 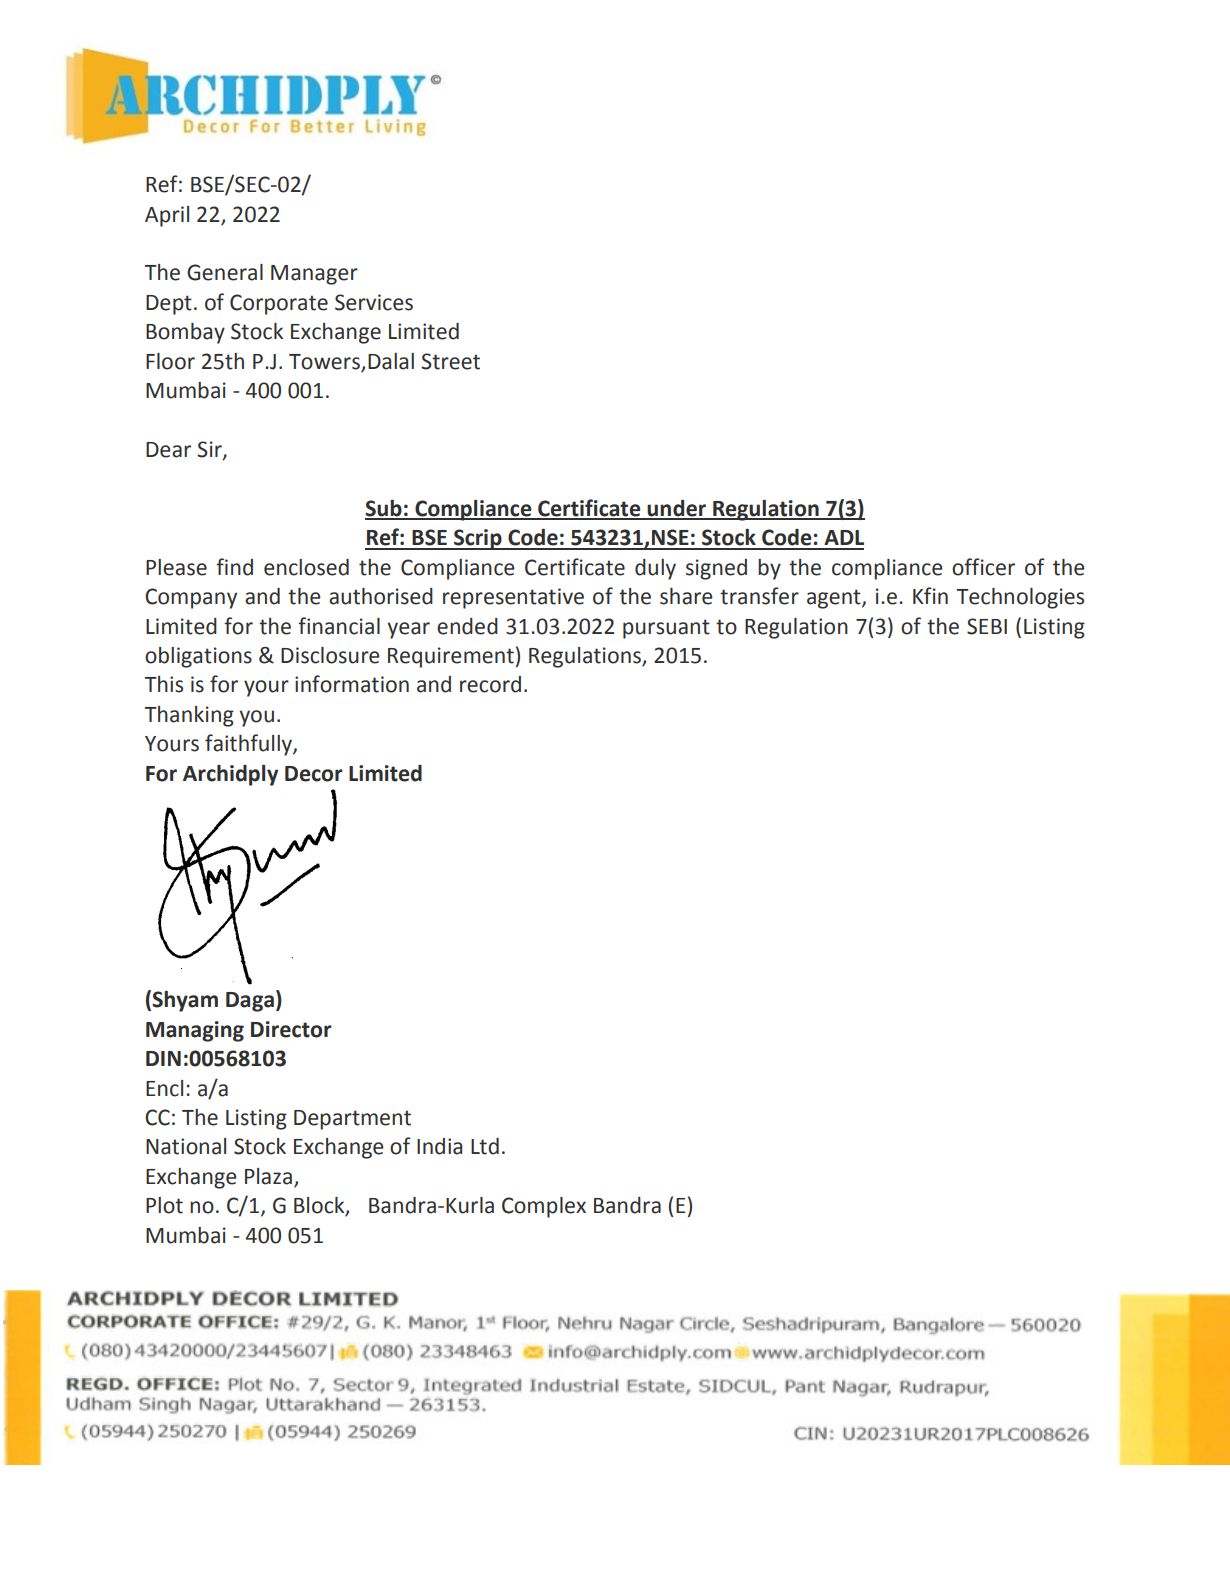 What do you see at coordinates (374, 302) in the document?
I see `Services` at bounding box center [374, 302].
